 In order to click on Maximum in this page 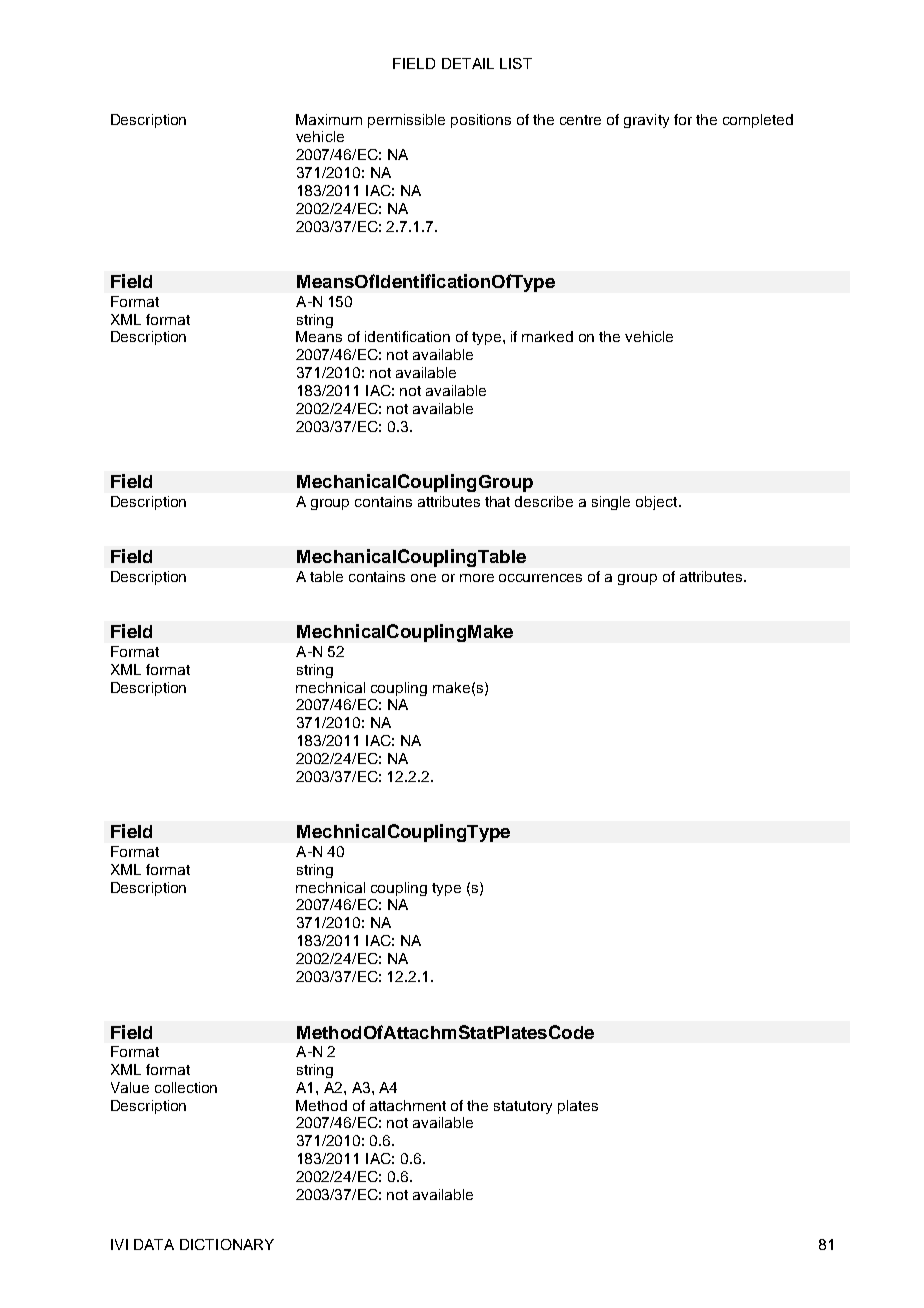, I will do `click(329, 119)`.
